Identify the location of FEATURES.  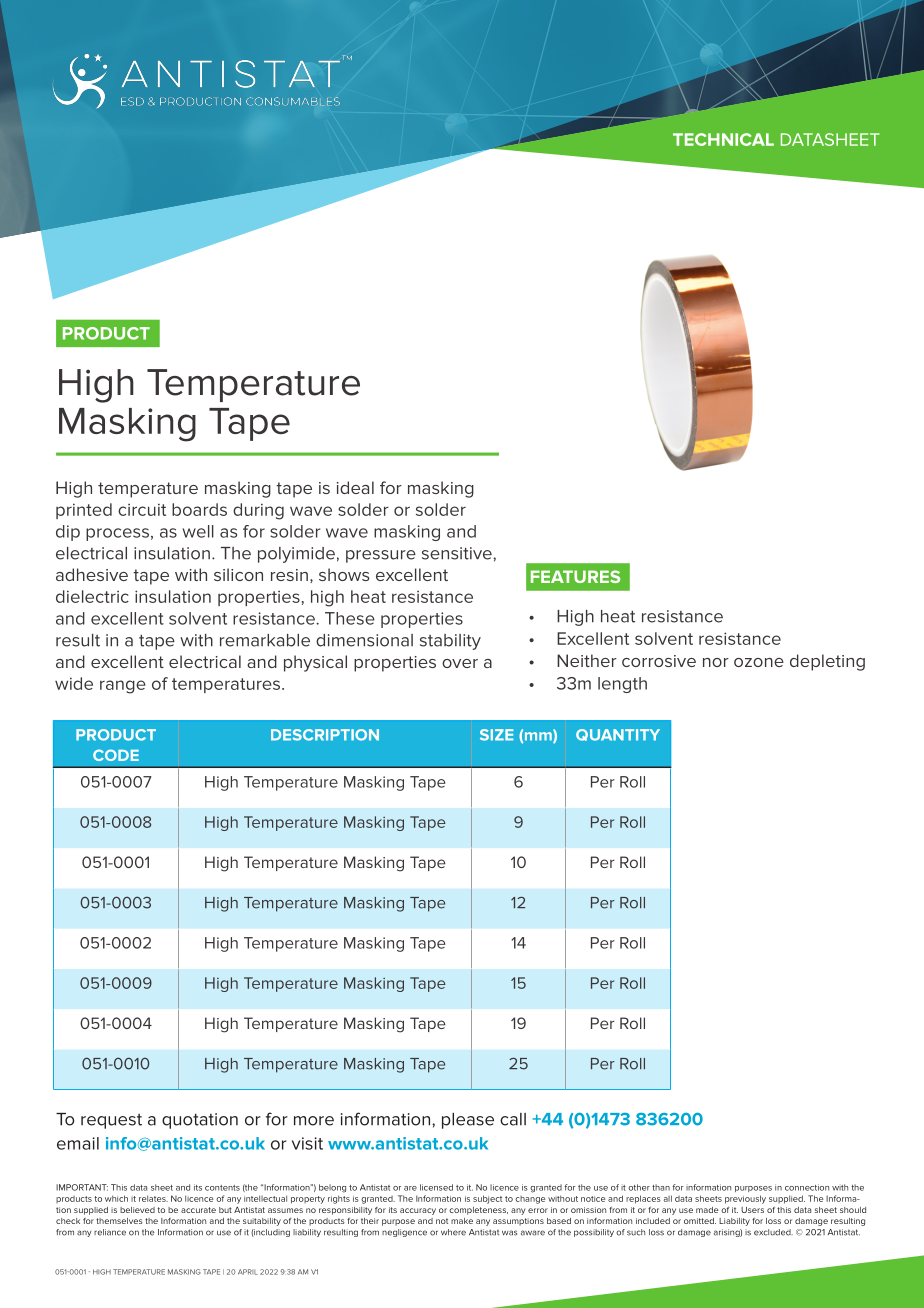
(575, 576).
